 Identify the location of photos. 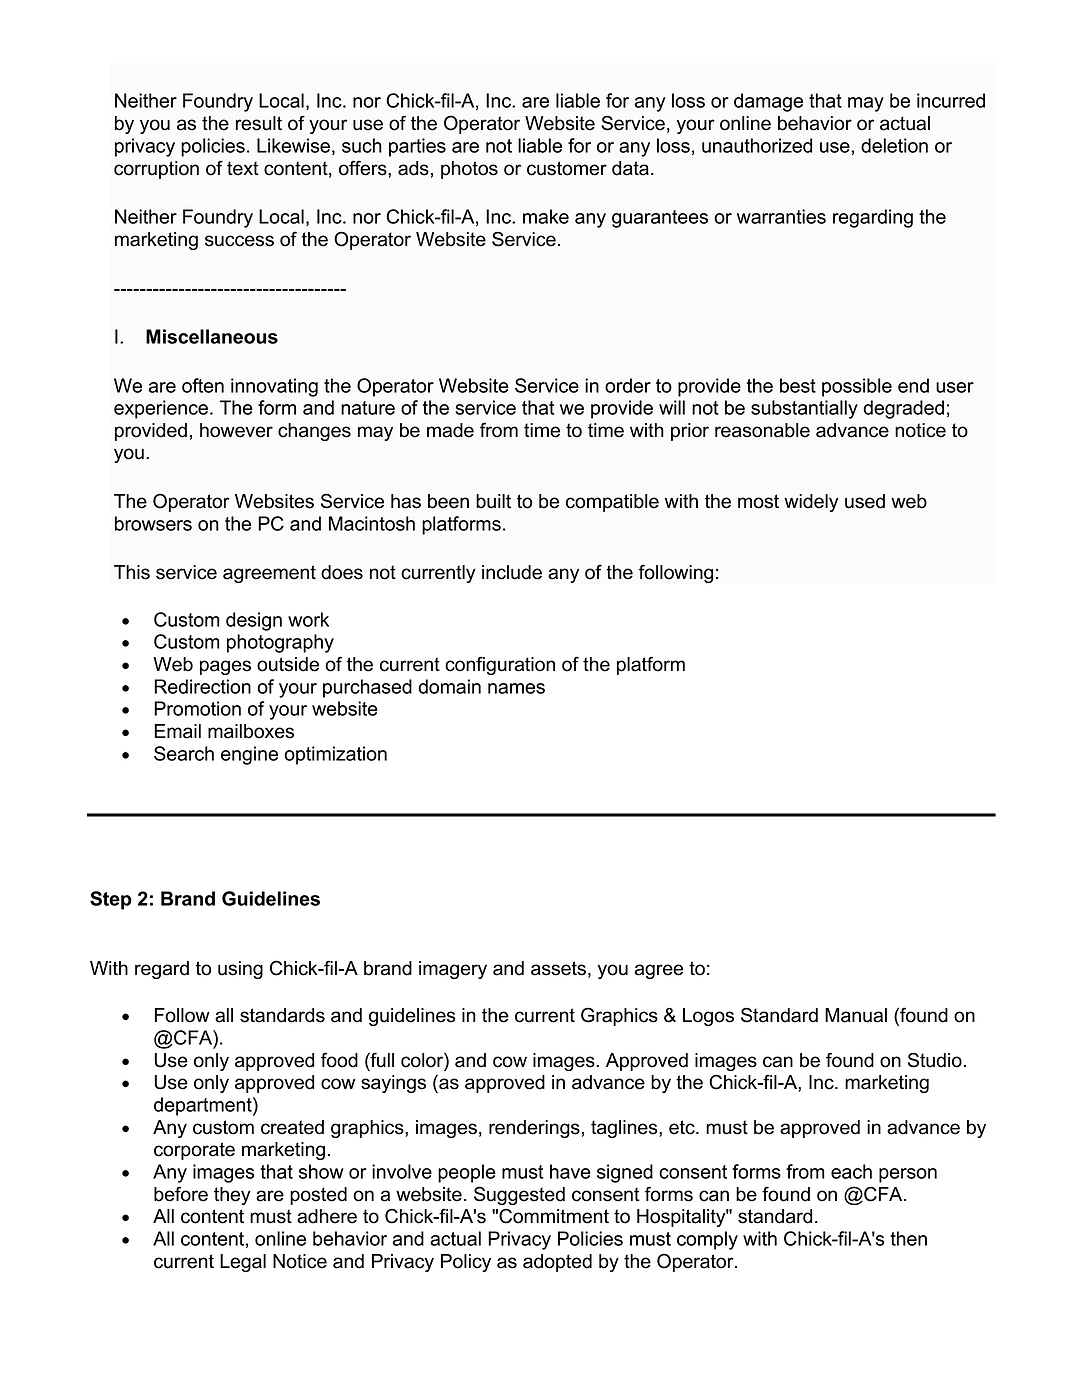
(469, 170).
